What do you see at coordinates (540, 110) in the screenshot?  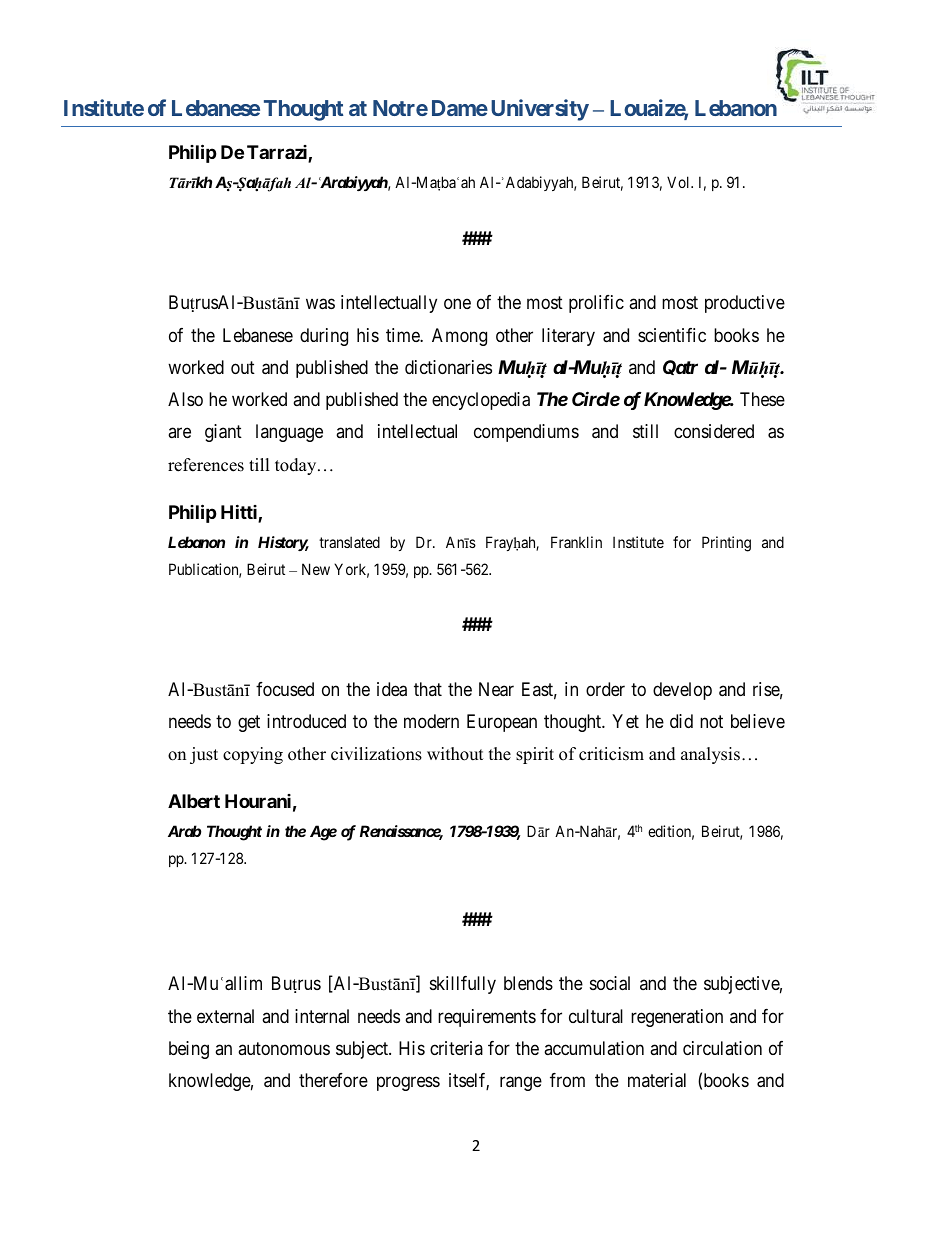 I see `University` at bounding box center [540, 110].
